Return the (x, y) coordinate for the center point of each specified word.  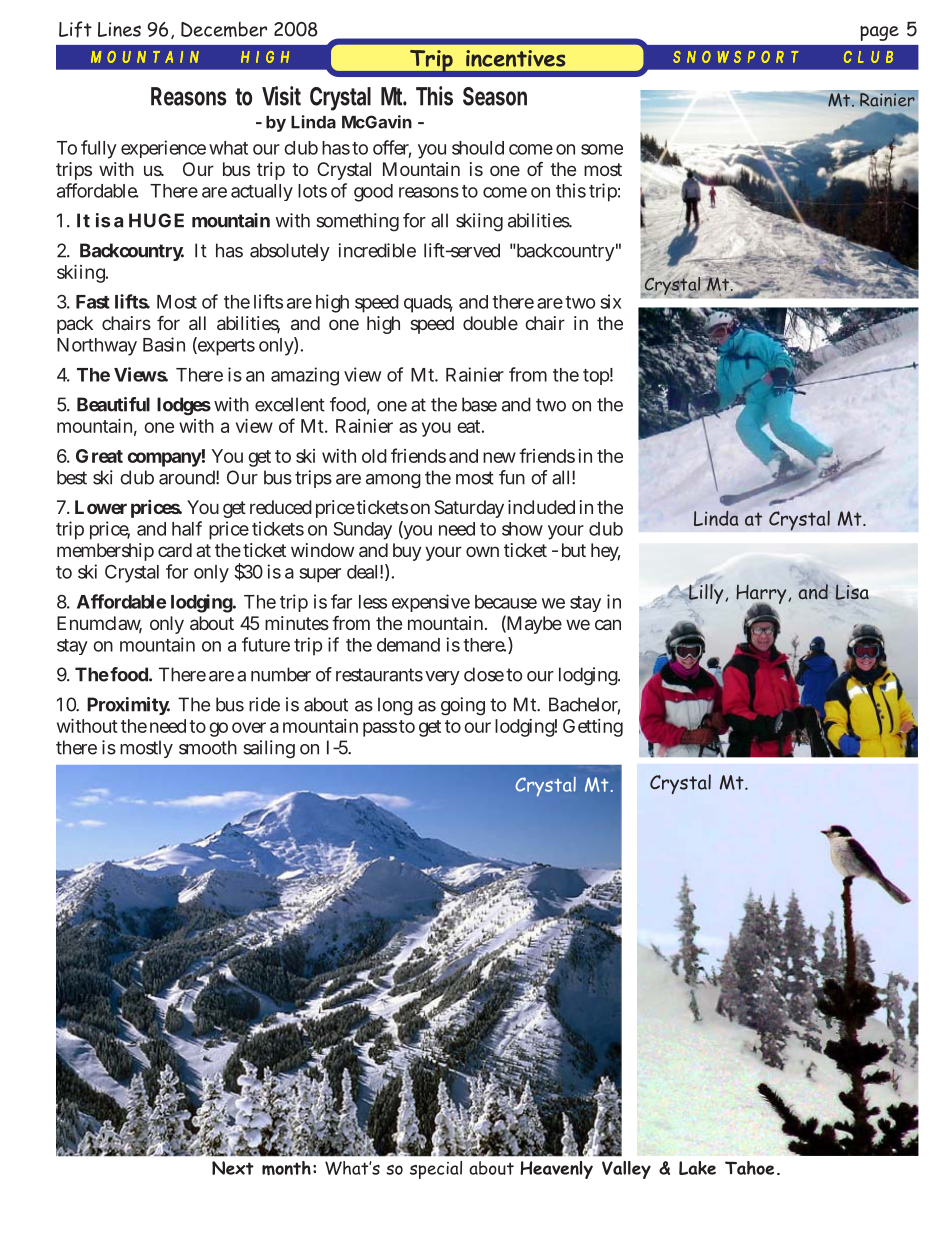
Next (233, 1168)
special (436, 1170)
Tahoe (749, 1168)
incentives (515, 58)
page (879, 33)
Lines (119, 29)
